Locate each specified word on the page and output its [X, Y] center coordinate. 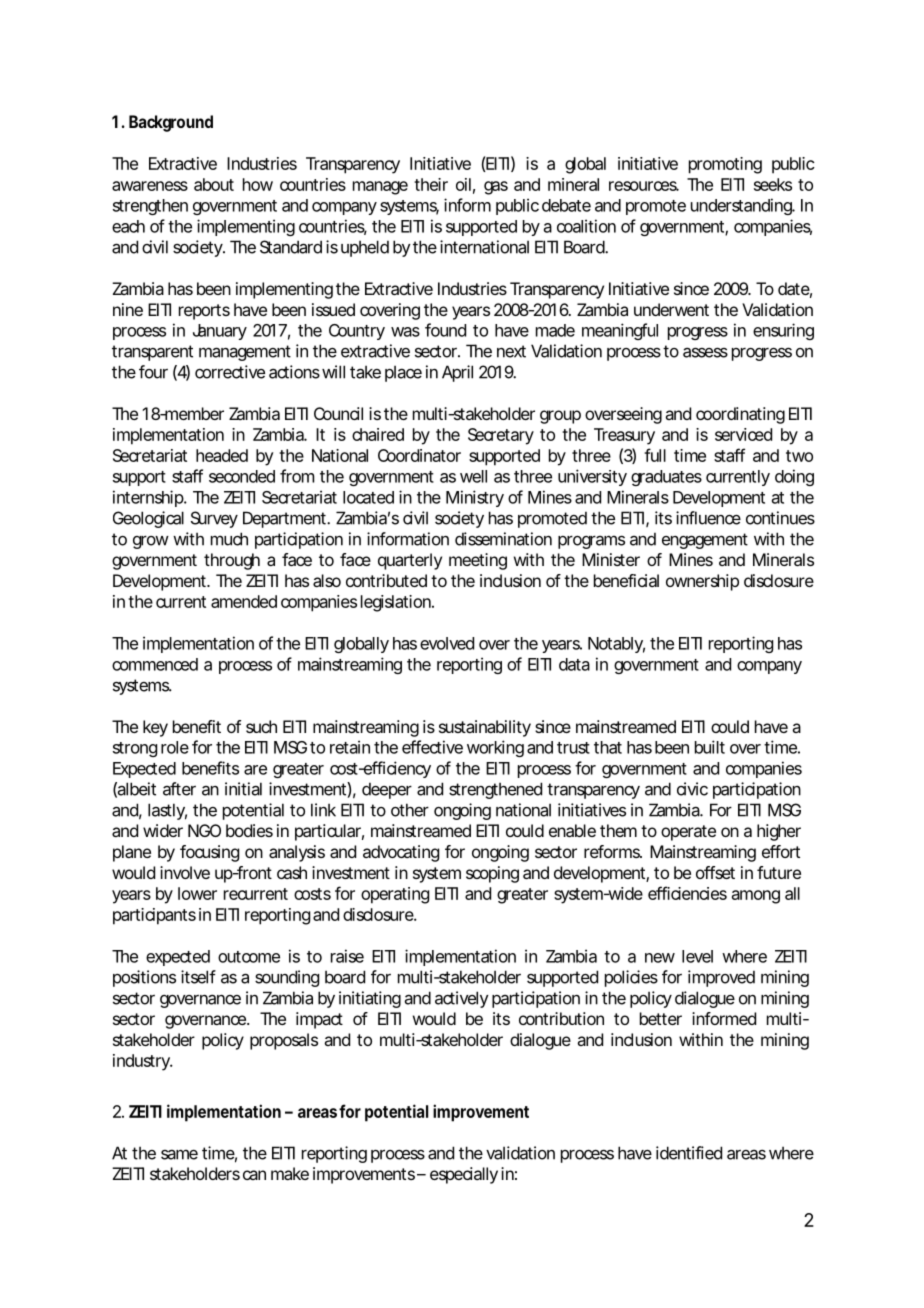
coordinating [740, 415]
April [457, 373]
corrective [230, 372]
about [214, 184]
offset [715, 872]
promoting [725, 165]
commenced [155, 664]
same [179, 1154]
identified [689, 1153]
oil [463, 184]
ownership [702, 582]
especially [464, 1175]
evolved [447, 643]
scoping [492, 874]
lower [197, 893]
